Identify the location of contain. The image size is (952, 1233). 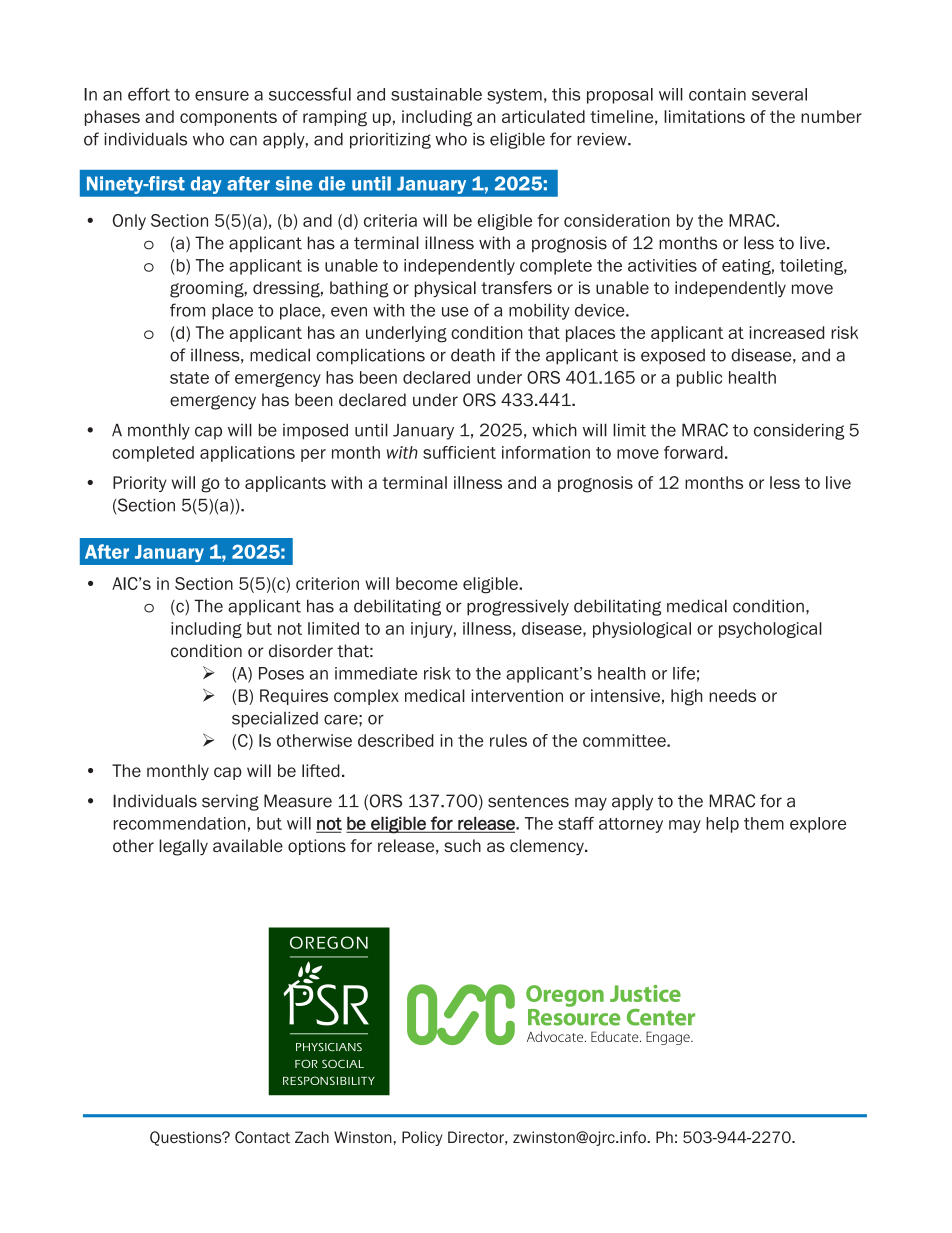
(717, 94).
